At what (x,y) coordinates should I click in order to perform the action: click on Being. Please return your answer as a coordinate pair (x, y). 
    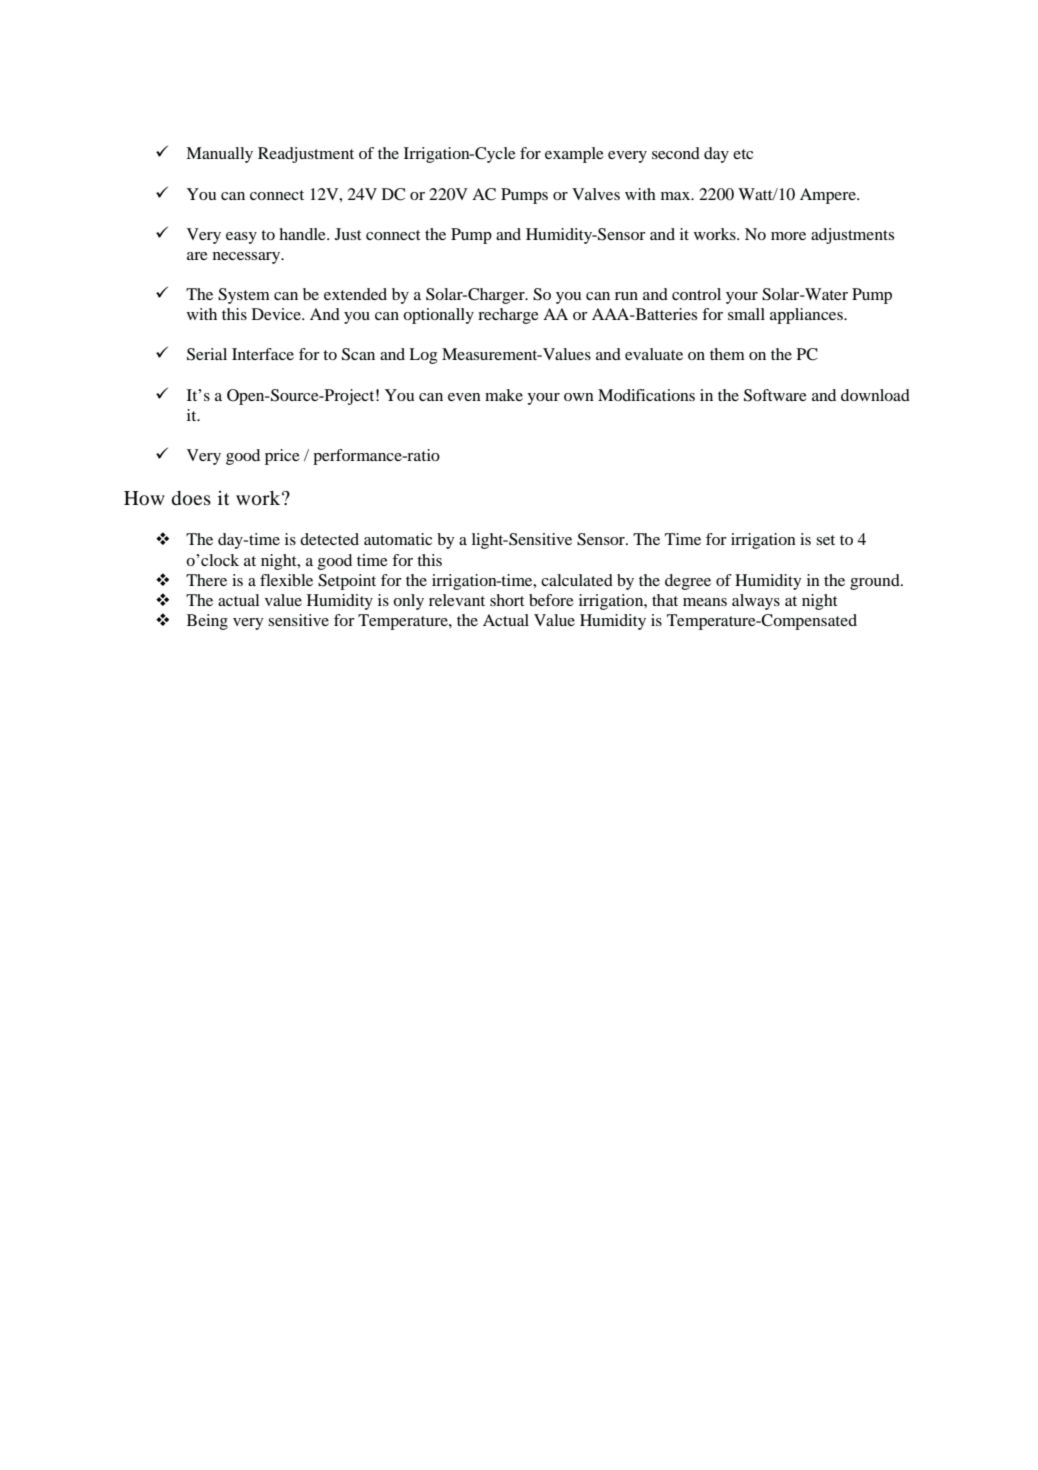
    Looking at the image, I should click on (207, 622).
